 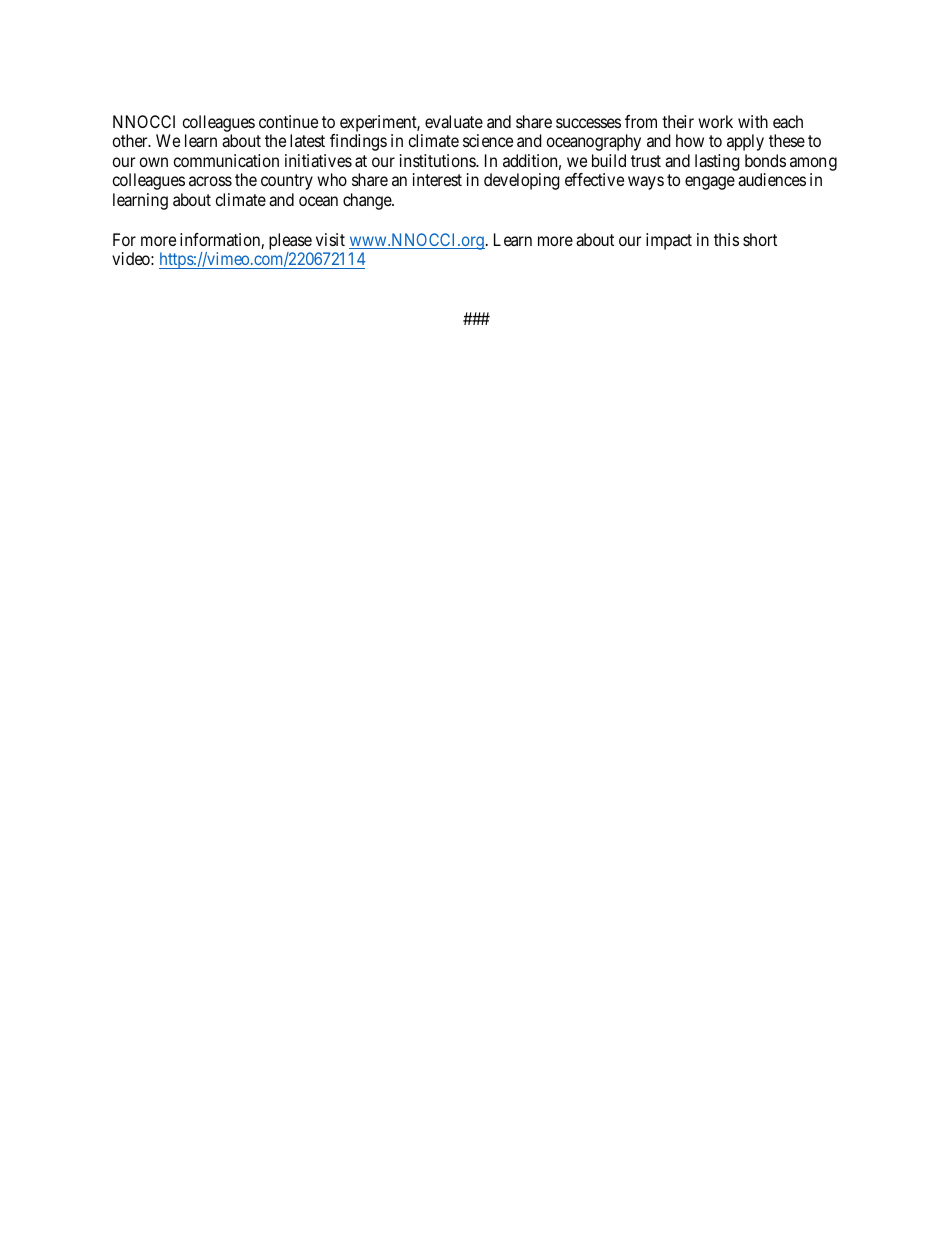 What do you see at coordinates (717, 162) in the document?
I see `lasting` at bounding box center [717, 162].
